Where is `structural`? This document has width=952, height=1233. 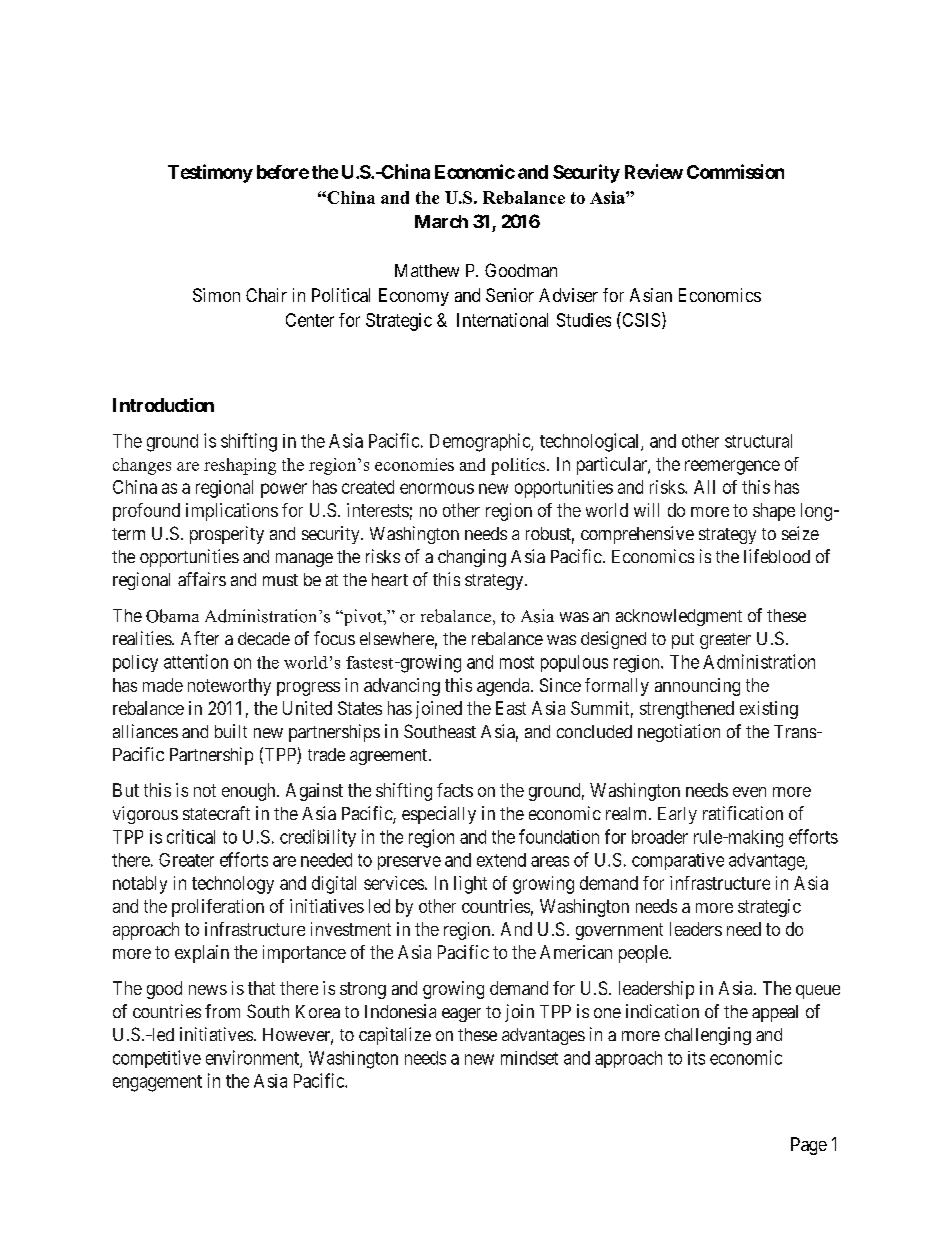
structural is located at coordinates (758, 441).
